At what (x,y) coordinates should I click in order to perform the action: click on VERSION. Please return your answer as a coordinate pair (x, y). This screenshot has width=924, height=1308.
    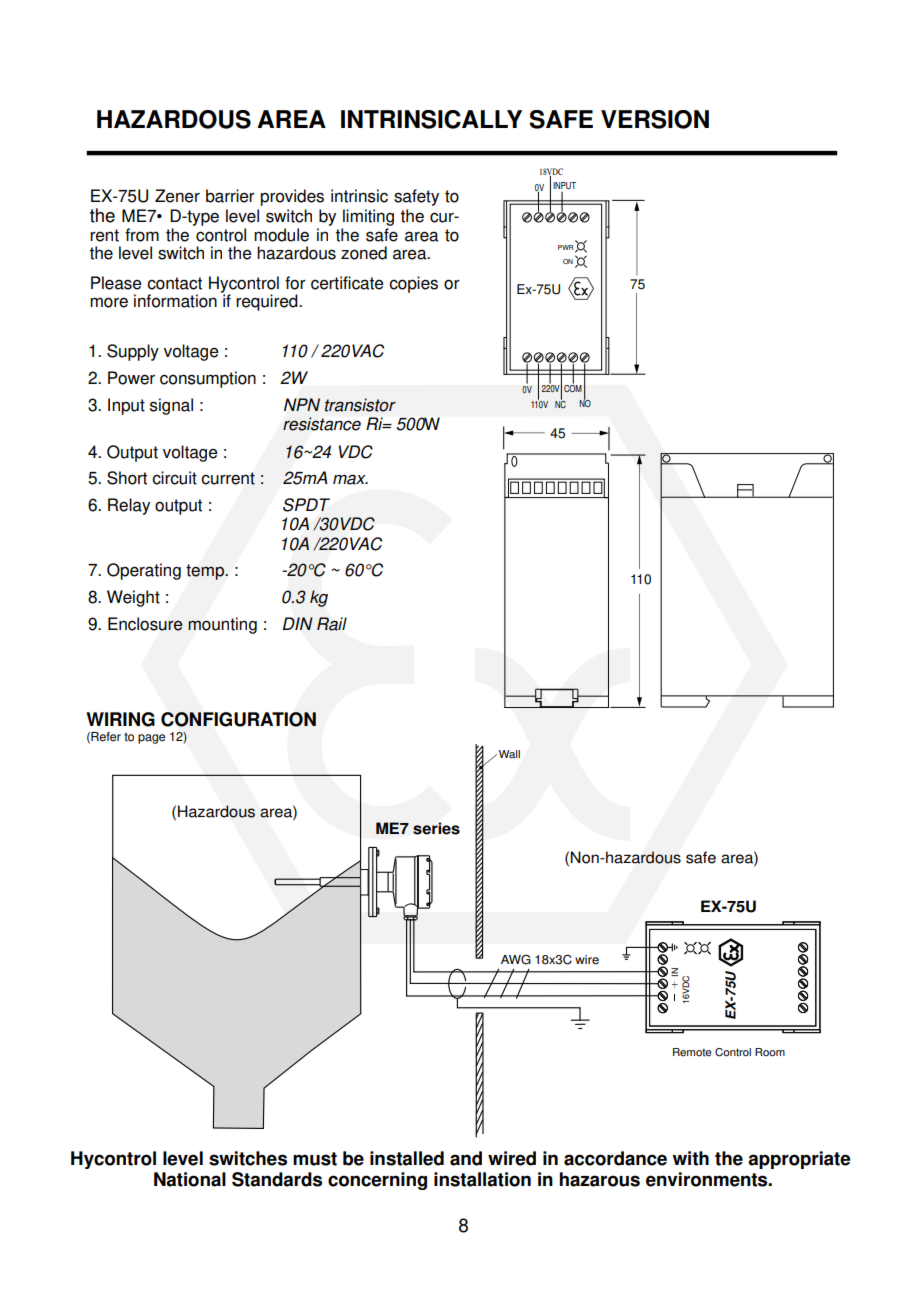
    Looking at the image, I should click on (655, 119).
